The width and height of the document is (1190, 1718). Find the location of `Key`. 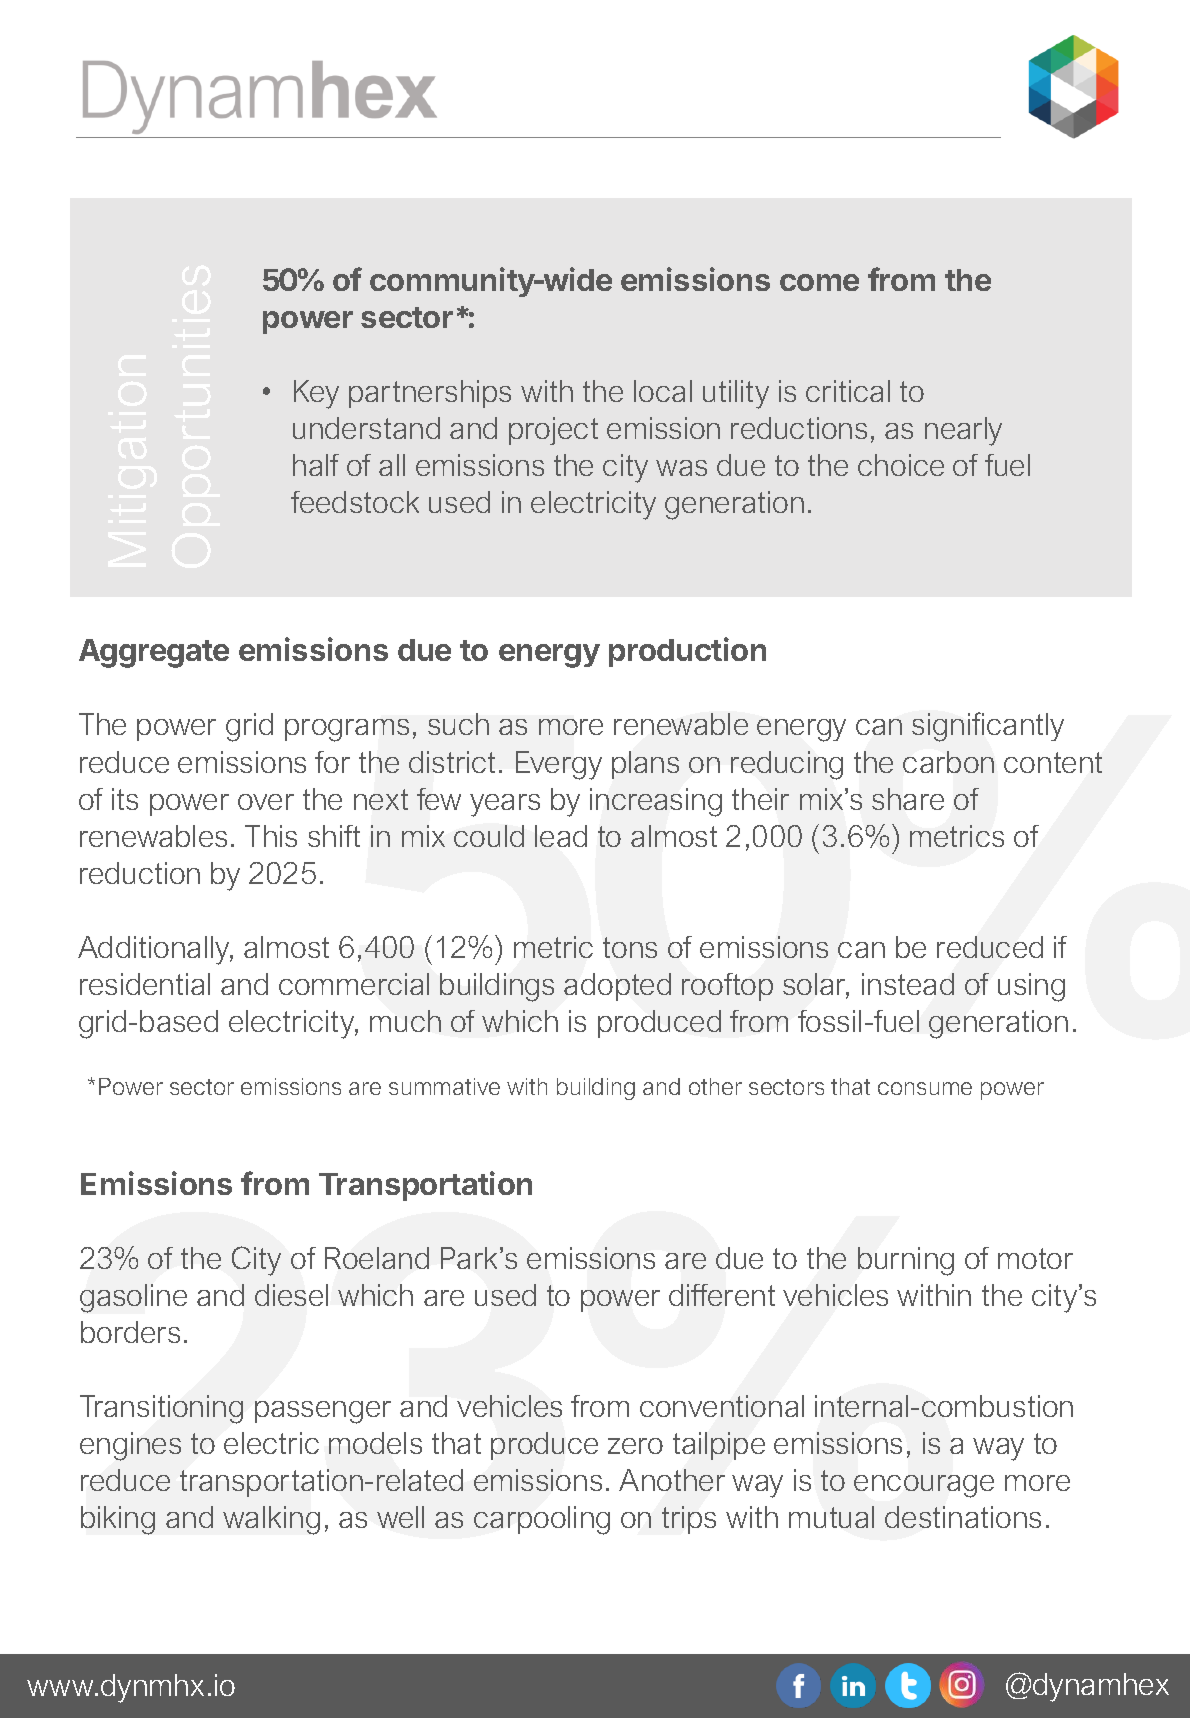

Key is located at coordinates (316, 394).
